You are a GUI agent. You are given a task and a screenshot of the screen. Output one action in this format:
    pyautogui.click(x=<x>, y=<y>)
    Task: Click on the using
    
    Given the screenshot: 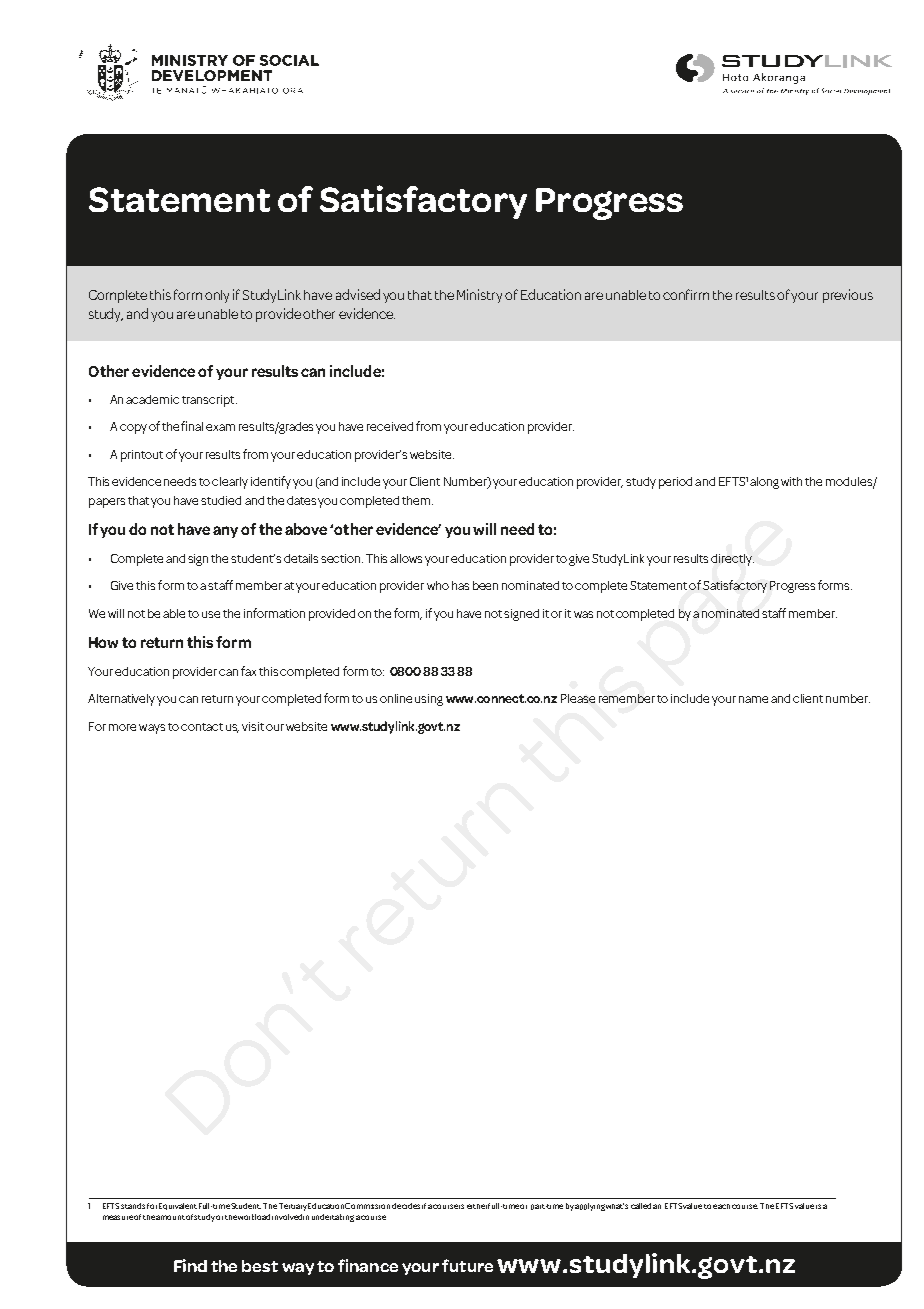 What is the action you would take?
    pyautogui.click(x=429, y=700)
